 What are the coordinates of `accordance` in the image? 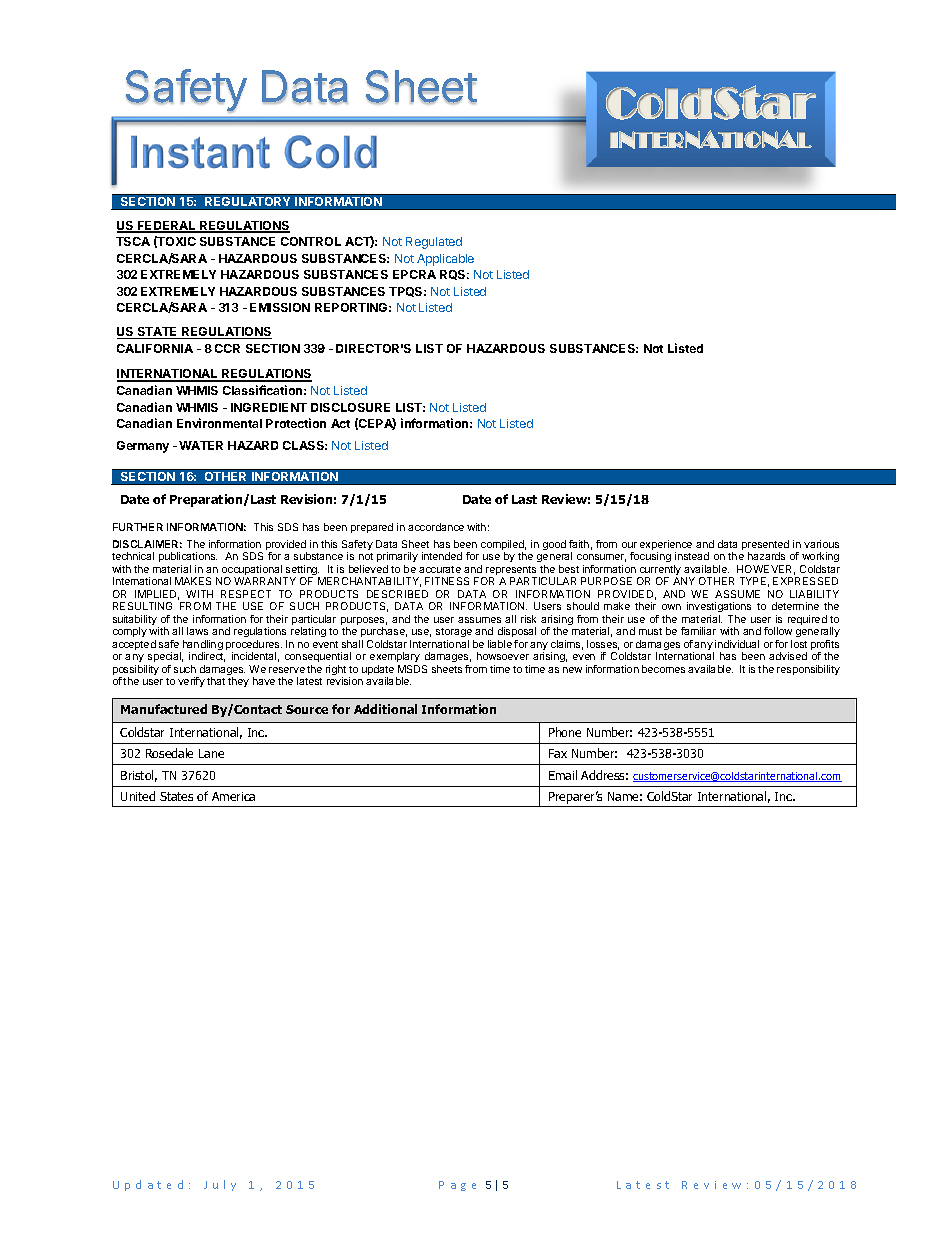 It's located at (436, 527).
